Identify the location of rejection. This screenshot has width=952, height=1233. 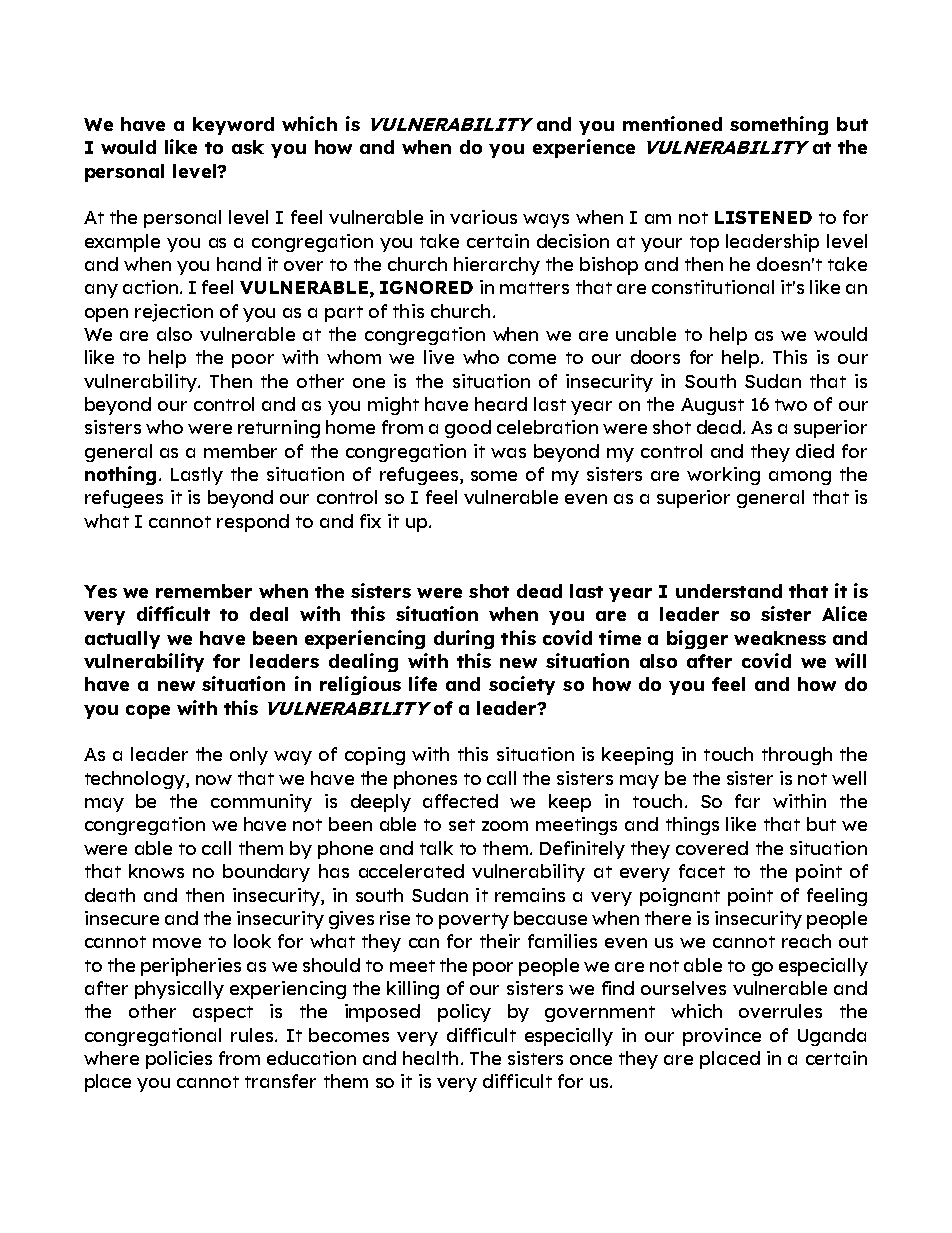
(174, 313).
